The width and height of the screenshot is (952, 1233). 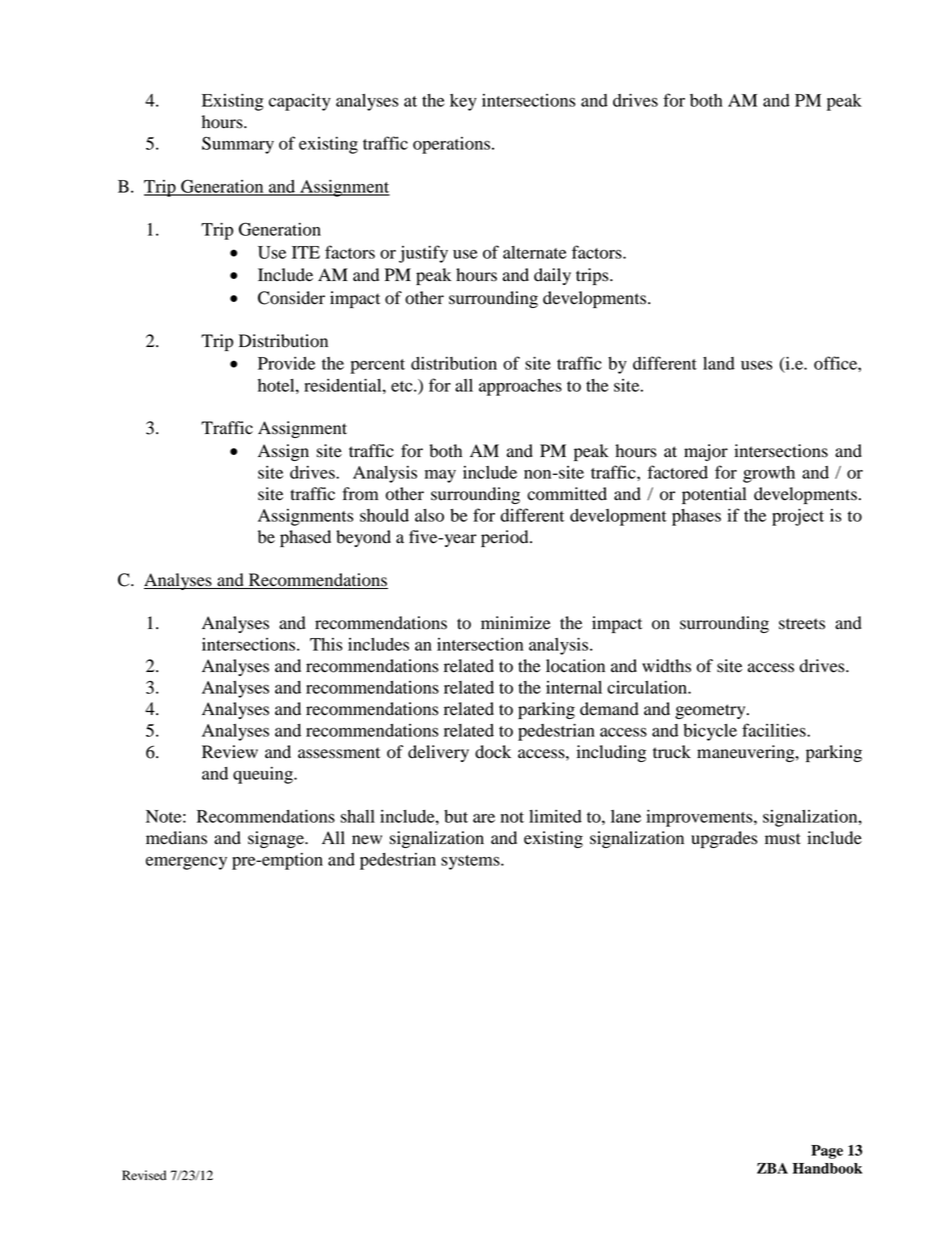 What do you see at coordinates (238, 145) in the screenshot?
I see `Summary` at bounding box center [238, 145].
